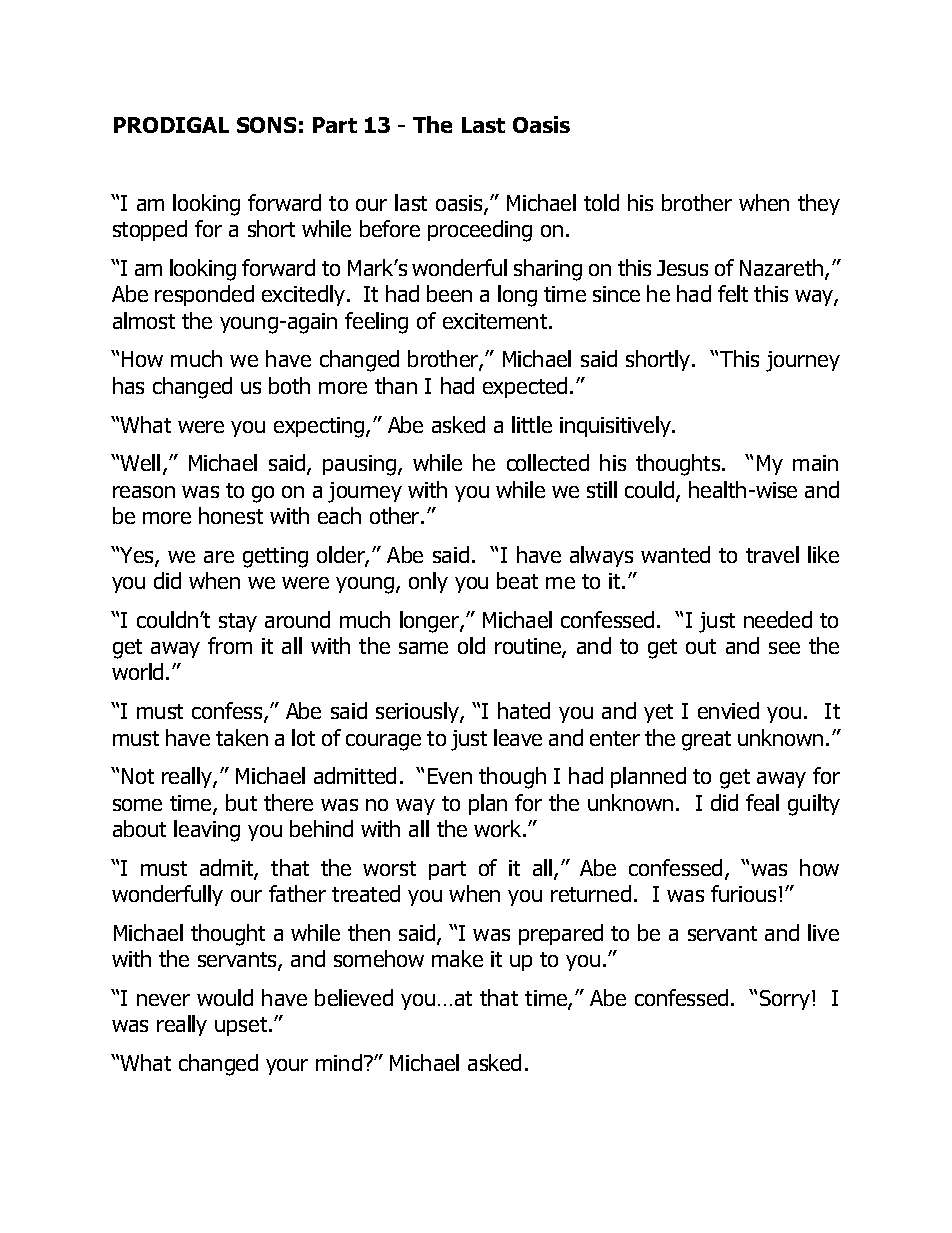  I want to click on proceeding, so click(480, 231).
